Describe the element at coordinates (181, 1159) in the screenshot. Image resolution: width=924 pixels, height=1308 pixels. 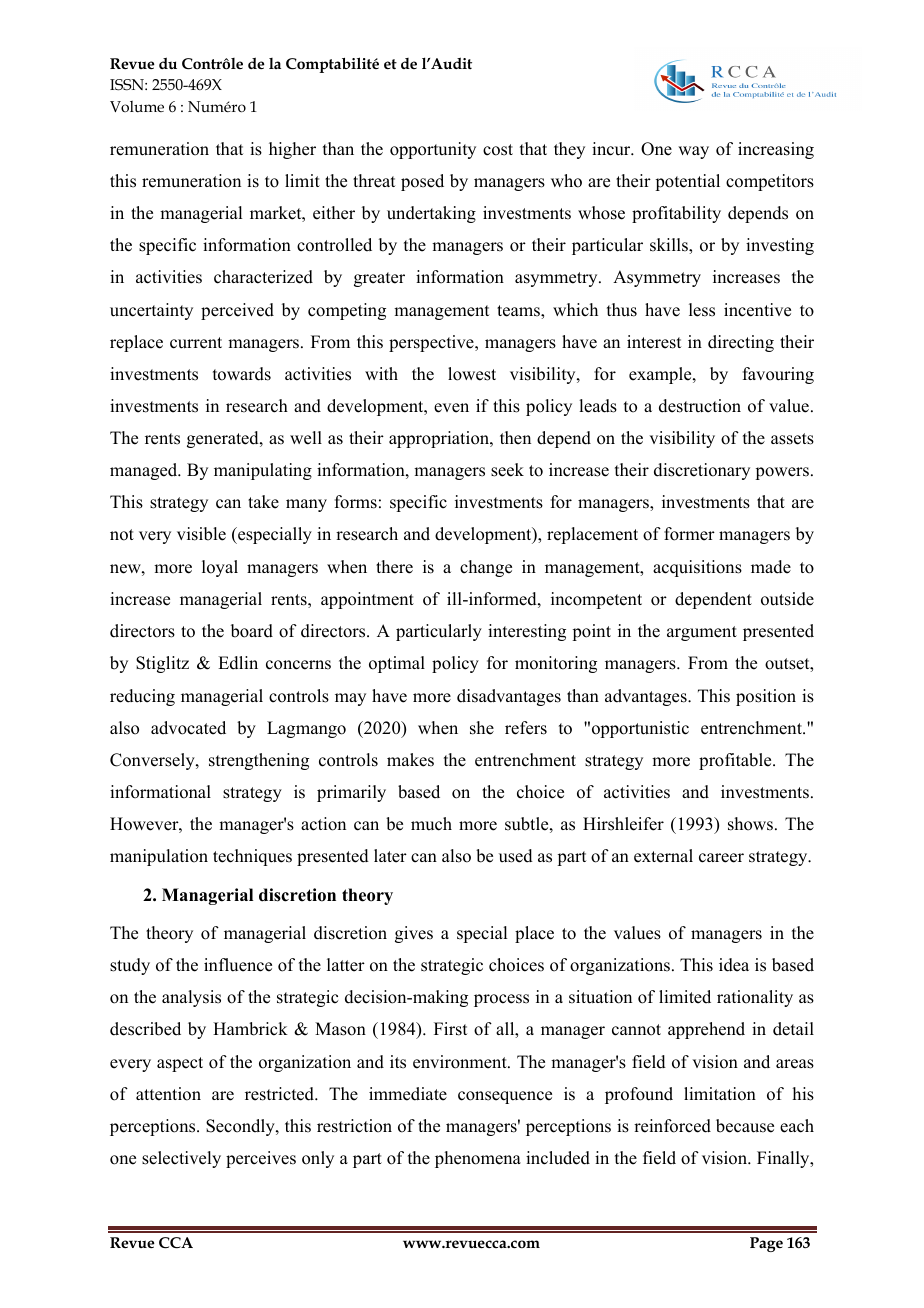
I see `selectively` at that location.
